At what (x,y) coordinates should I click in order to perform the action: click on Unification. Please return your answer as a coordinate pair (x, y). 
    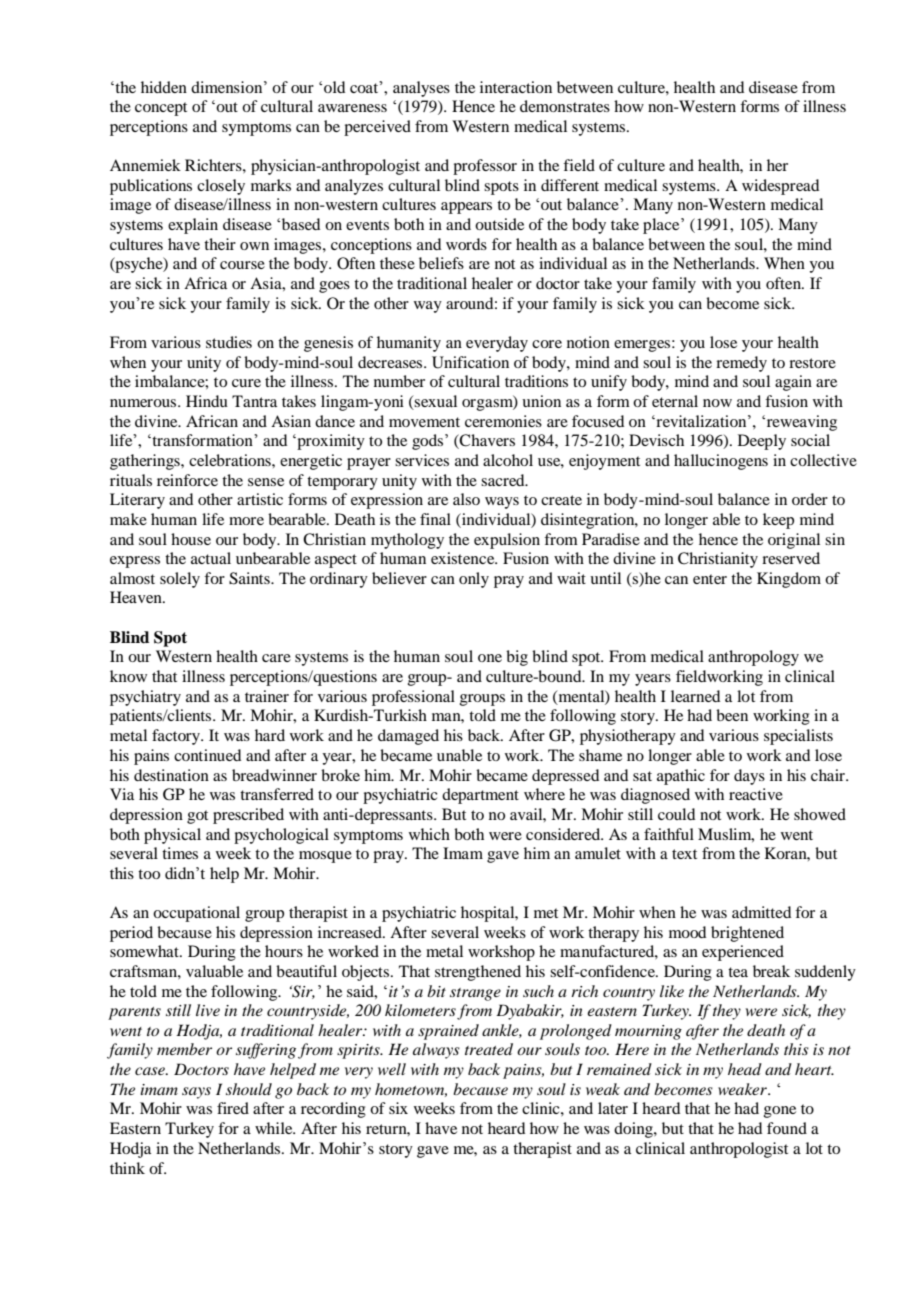
    Looking at the image, I should click on (470, 362).
